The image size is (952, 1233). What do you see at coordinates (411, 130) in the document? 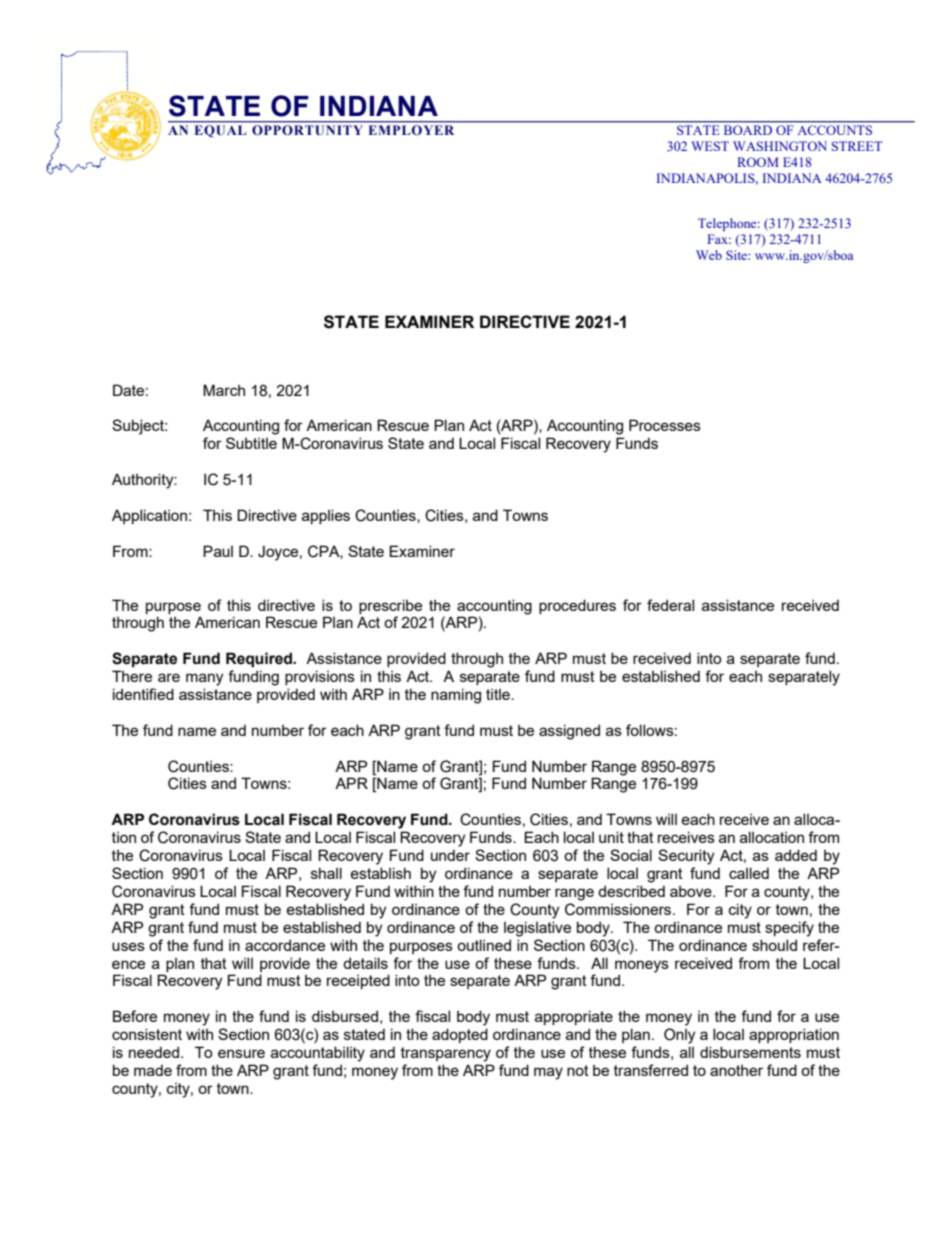
I see `EMPLOYER` at bounding box center [411, 130].
